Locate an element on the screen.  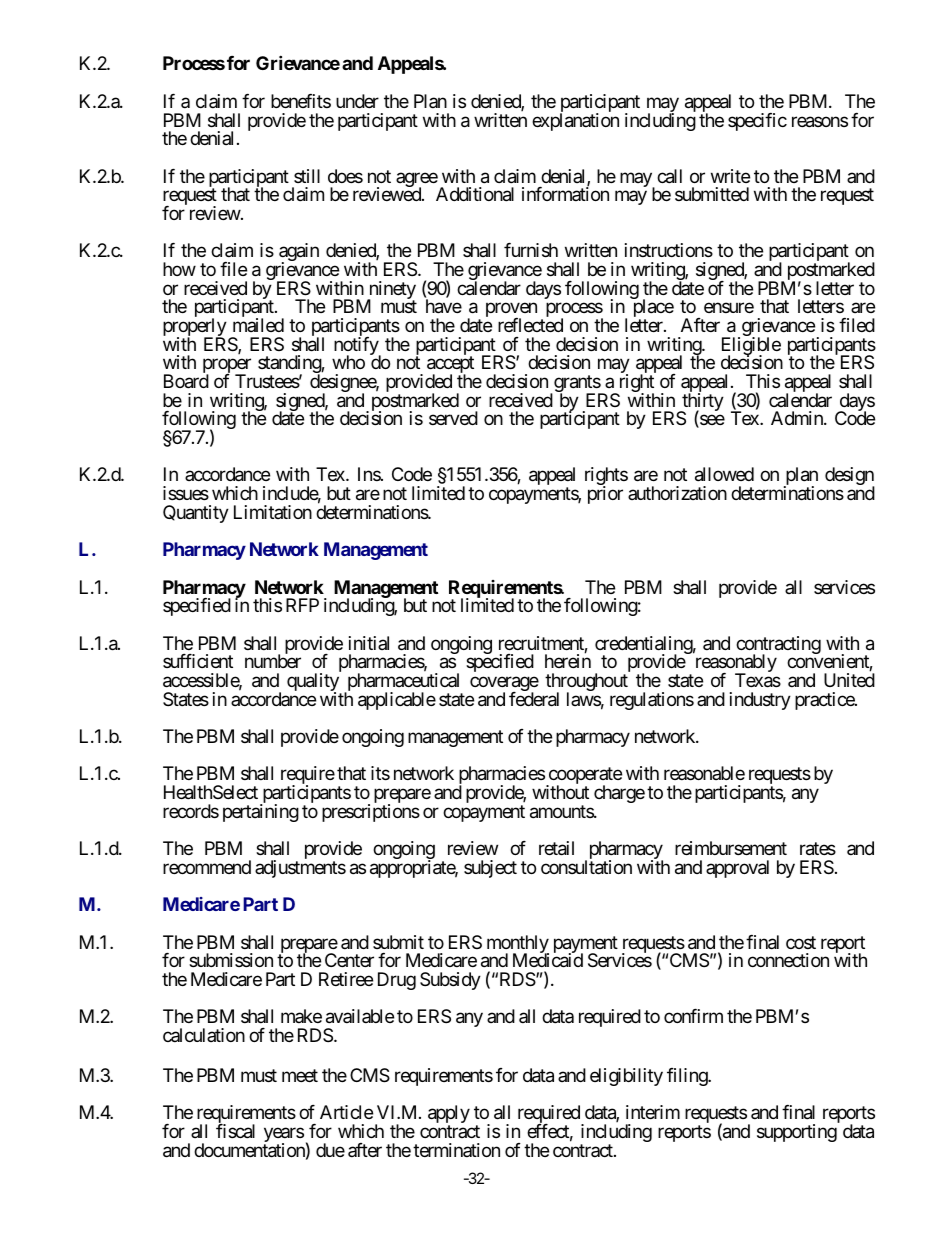
served is located at coordinates (453, 418).
